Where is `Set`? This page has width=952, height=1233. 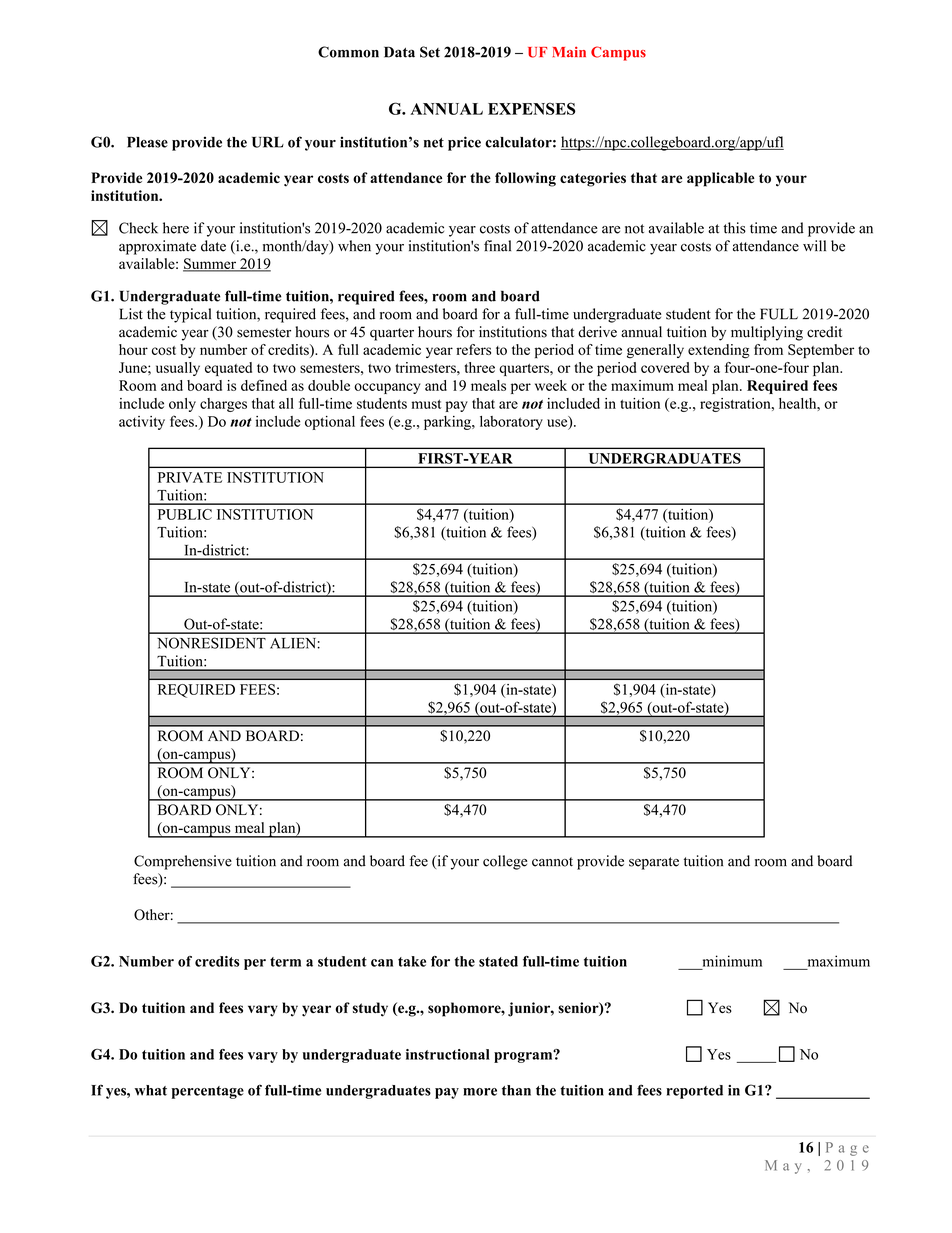 Set is located at coordinates (430, 52).
